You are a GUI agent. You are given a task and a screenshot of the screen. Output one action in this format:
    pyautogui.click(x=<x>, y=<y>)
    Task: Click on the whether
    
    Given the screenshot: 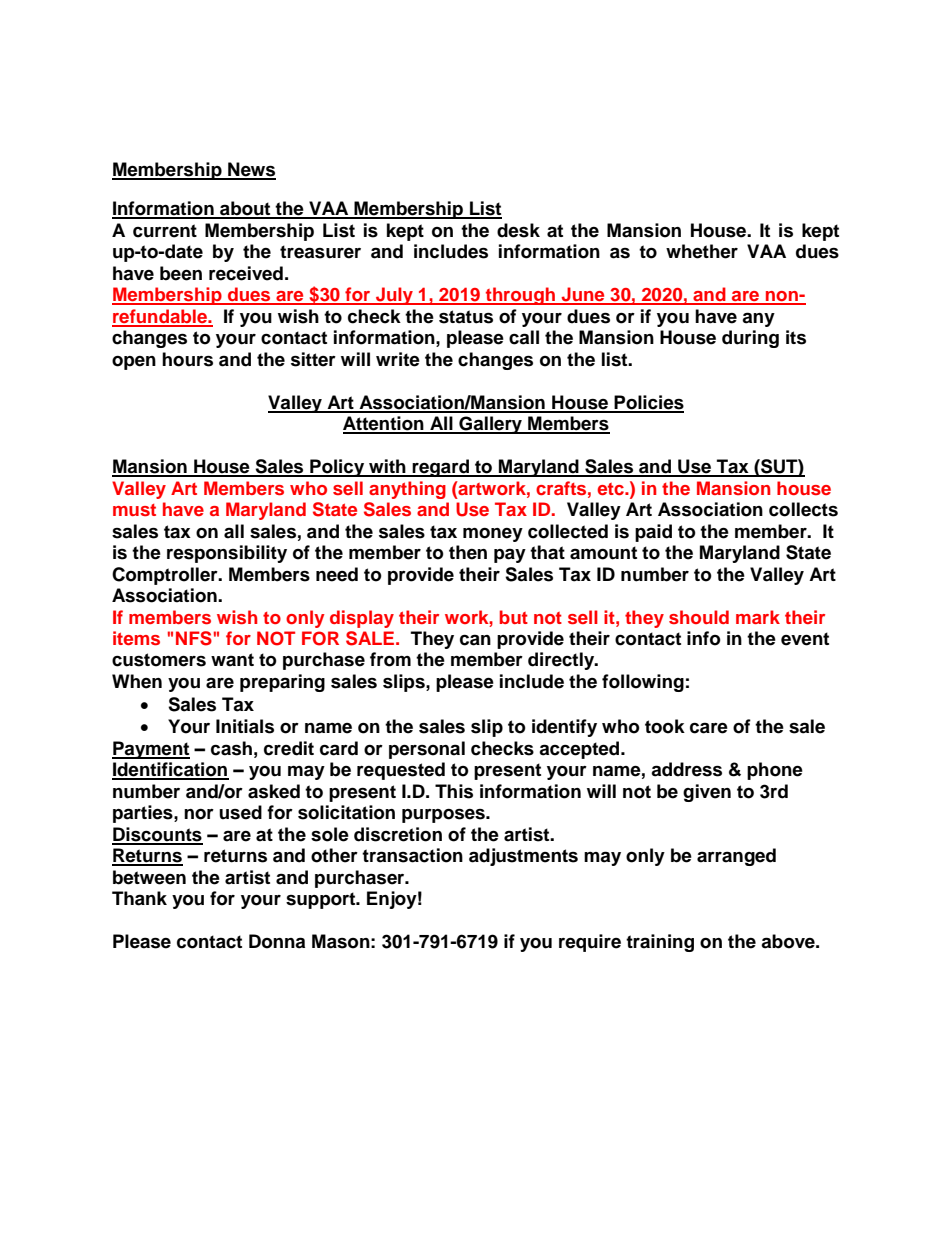 What is the action you would take?
    pyautogui.click(x=702, y=251)
